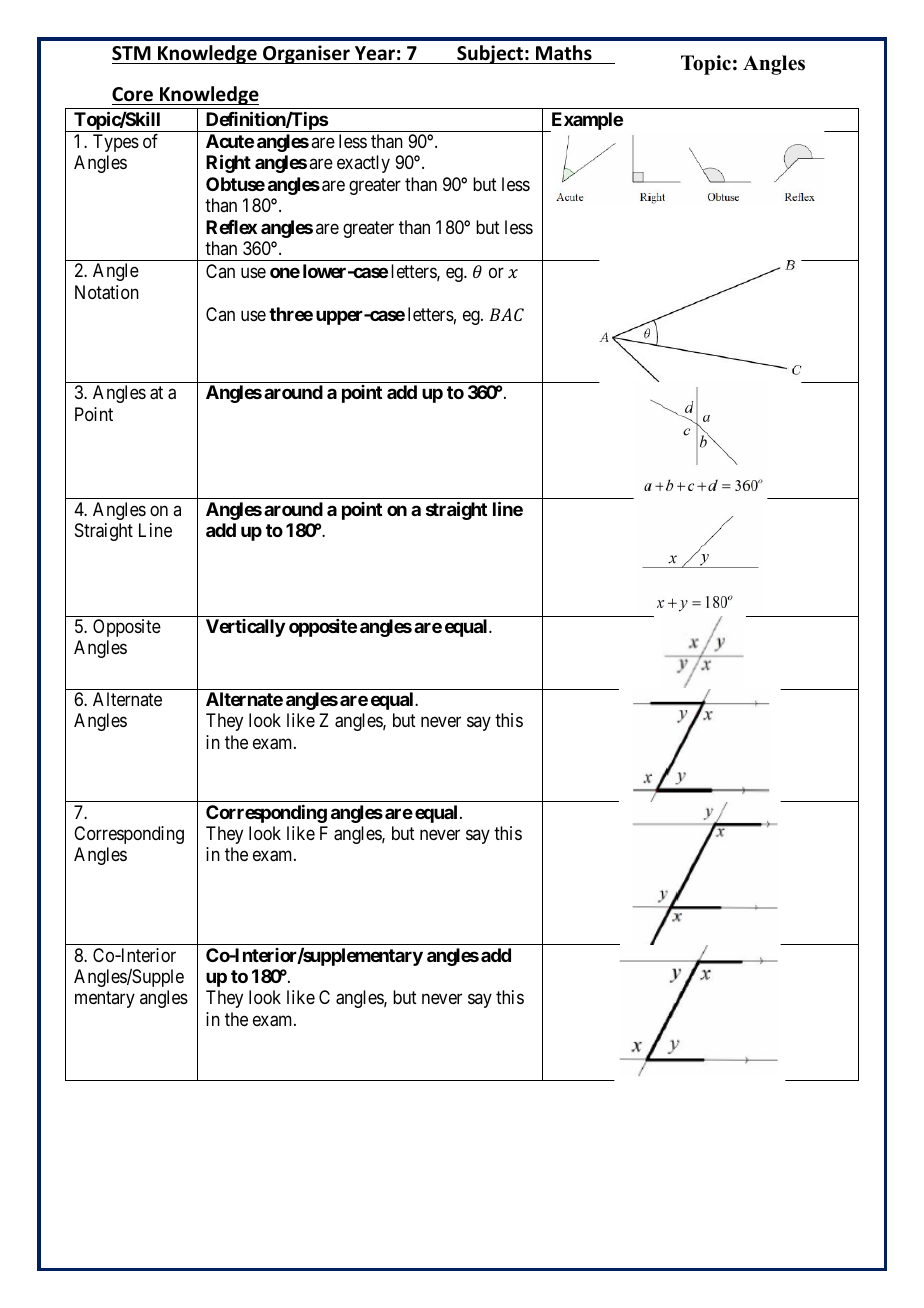 The height and width of the page is (1308, 924). Describe the element at coordinates (564, 53) in the page. I see `Maths` at that location.
